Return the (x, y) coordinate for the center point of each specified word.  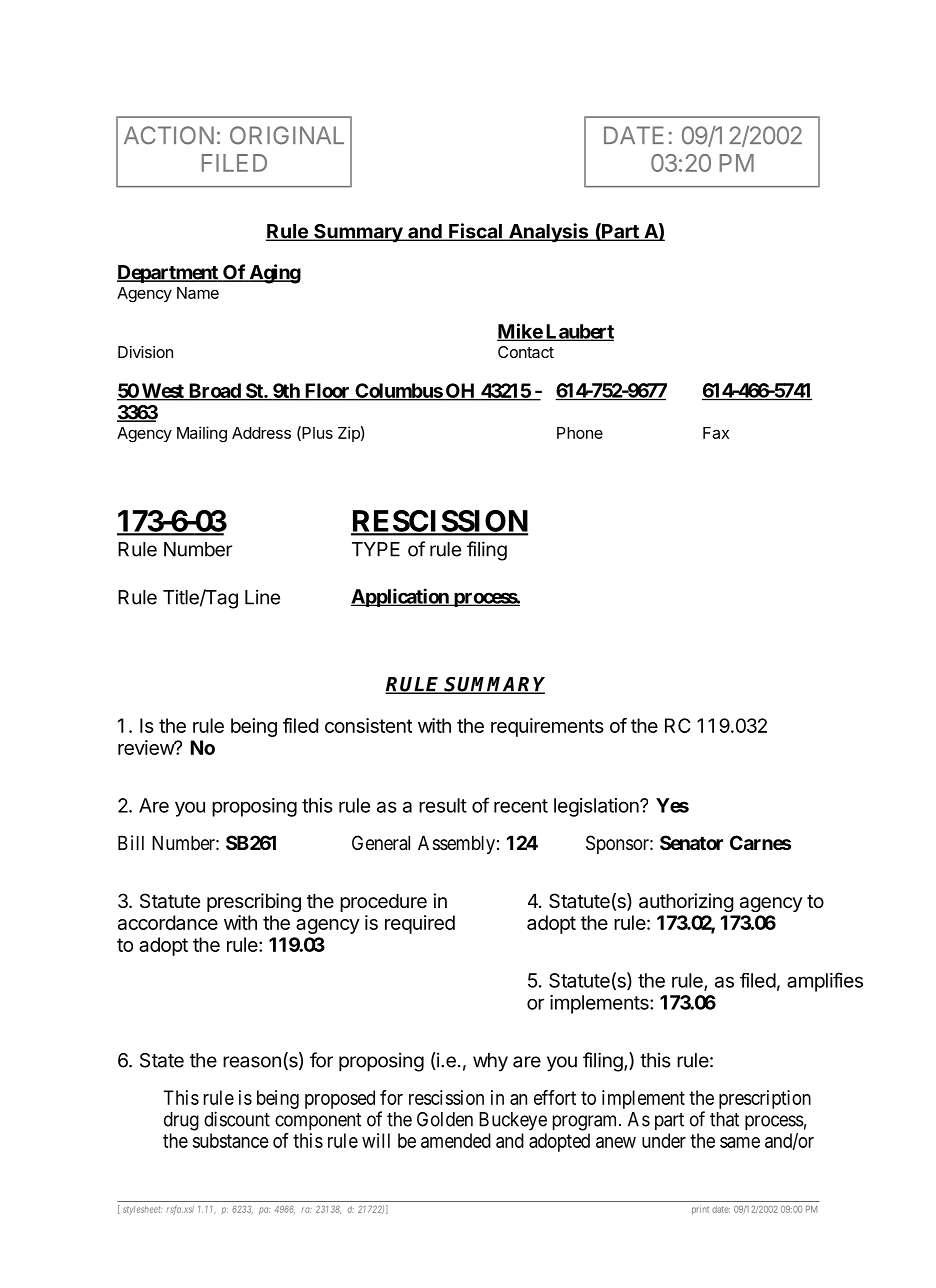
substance (231, 1140)
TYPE (376, 549)
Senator (691, 842)
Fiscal (475, 232)
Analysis (549, 233)
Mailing (202, 434)
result (443, 805)
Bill (131, 842)
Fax (716, 433)
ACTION (169, 135)
